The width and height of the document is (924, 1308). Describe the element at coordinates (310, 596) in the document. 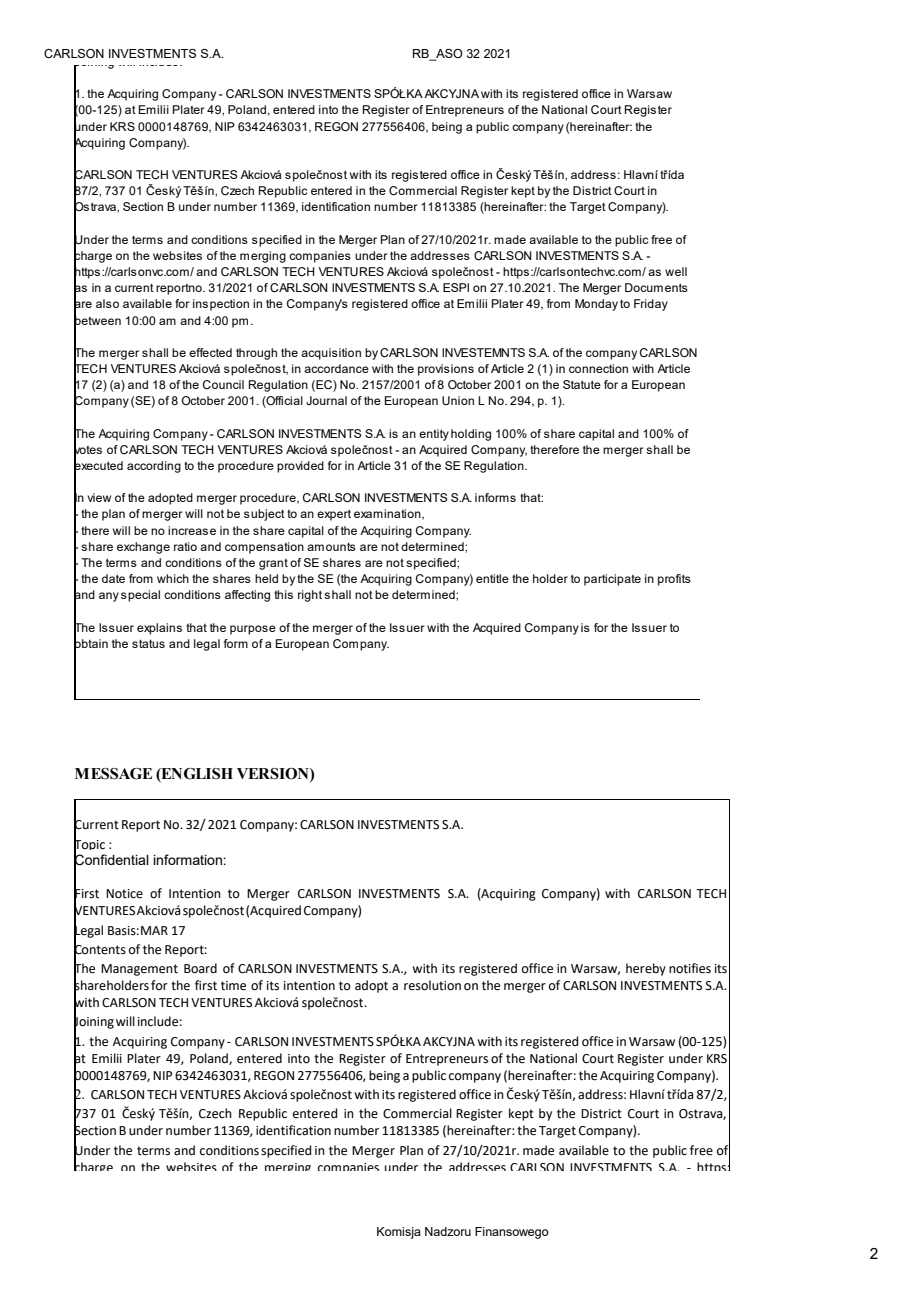

I see `right` at that location.
